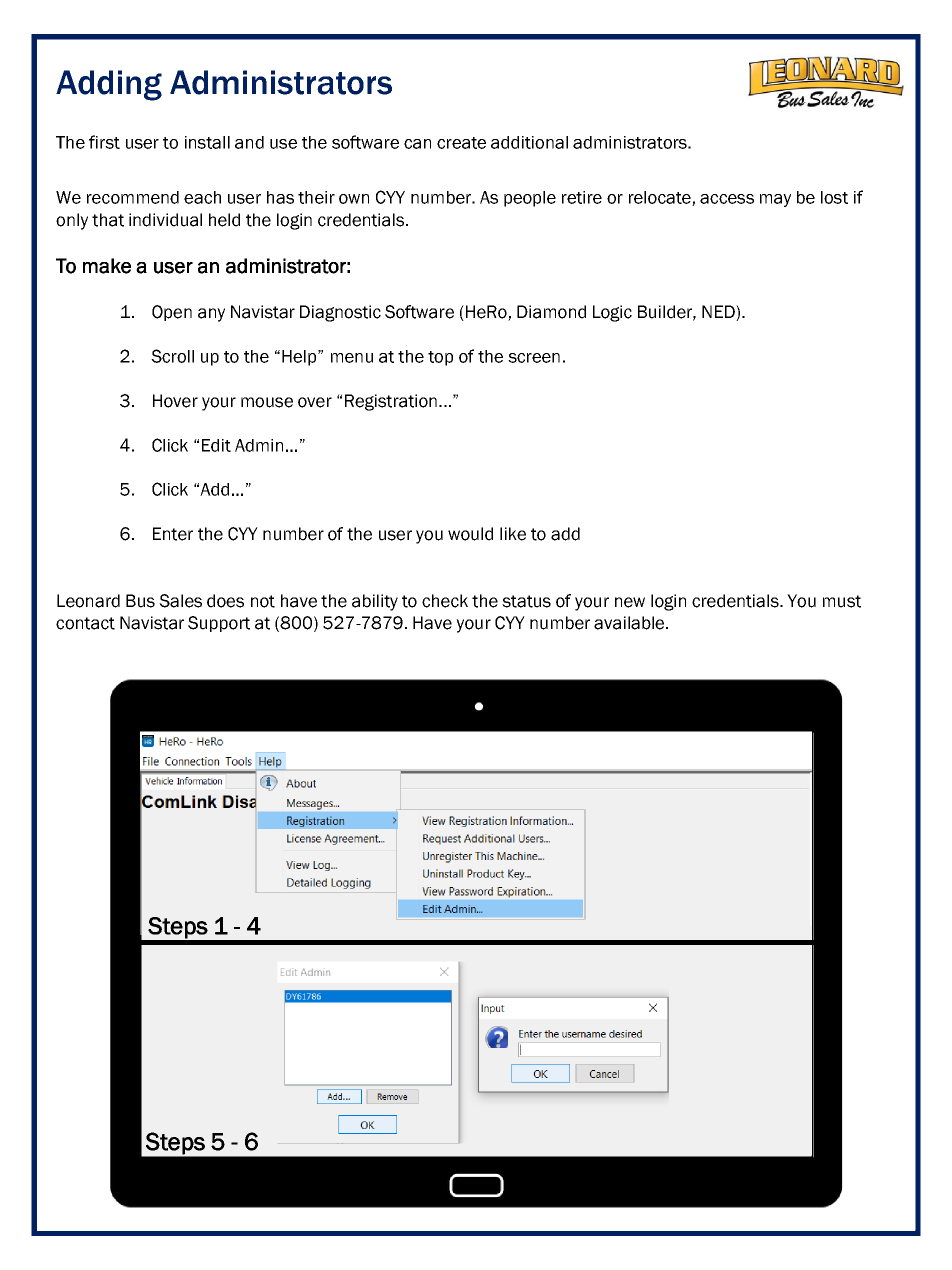 Image resolution: width=952 pixels, height=1270 pixels. What do you see at coordinates (216, 445) in the document?
I see `Edit` at bounding box center [216, 445].
